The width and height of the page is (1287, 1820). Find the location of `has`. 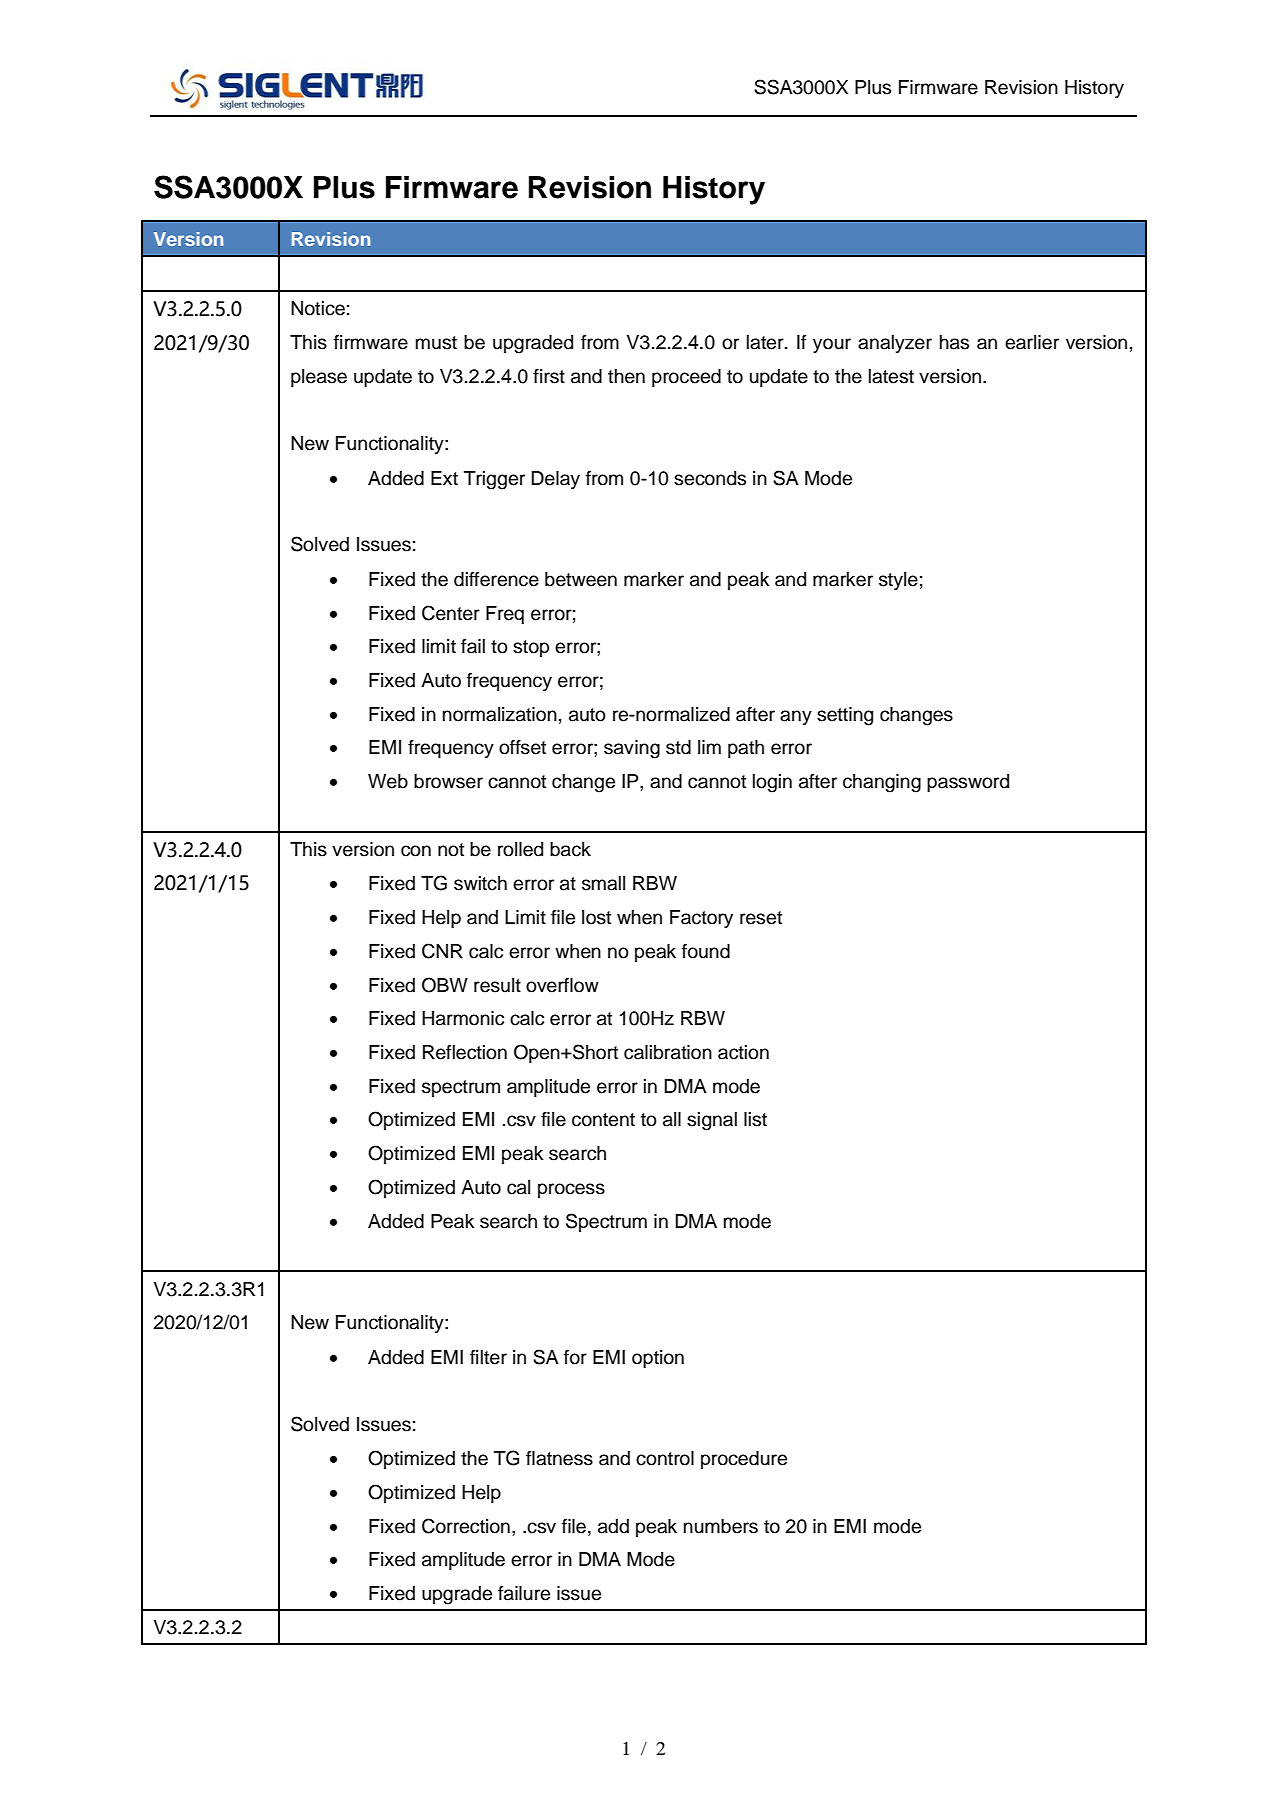

has is located at coordinates (954, 342).
